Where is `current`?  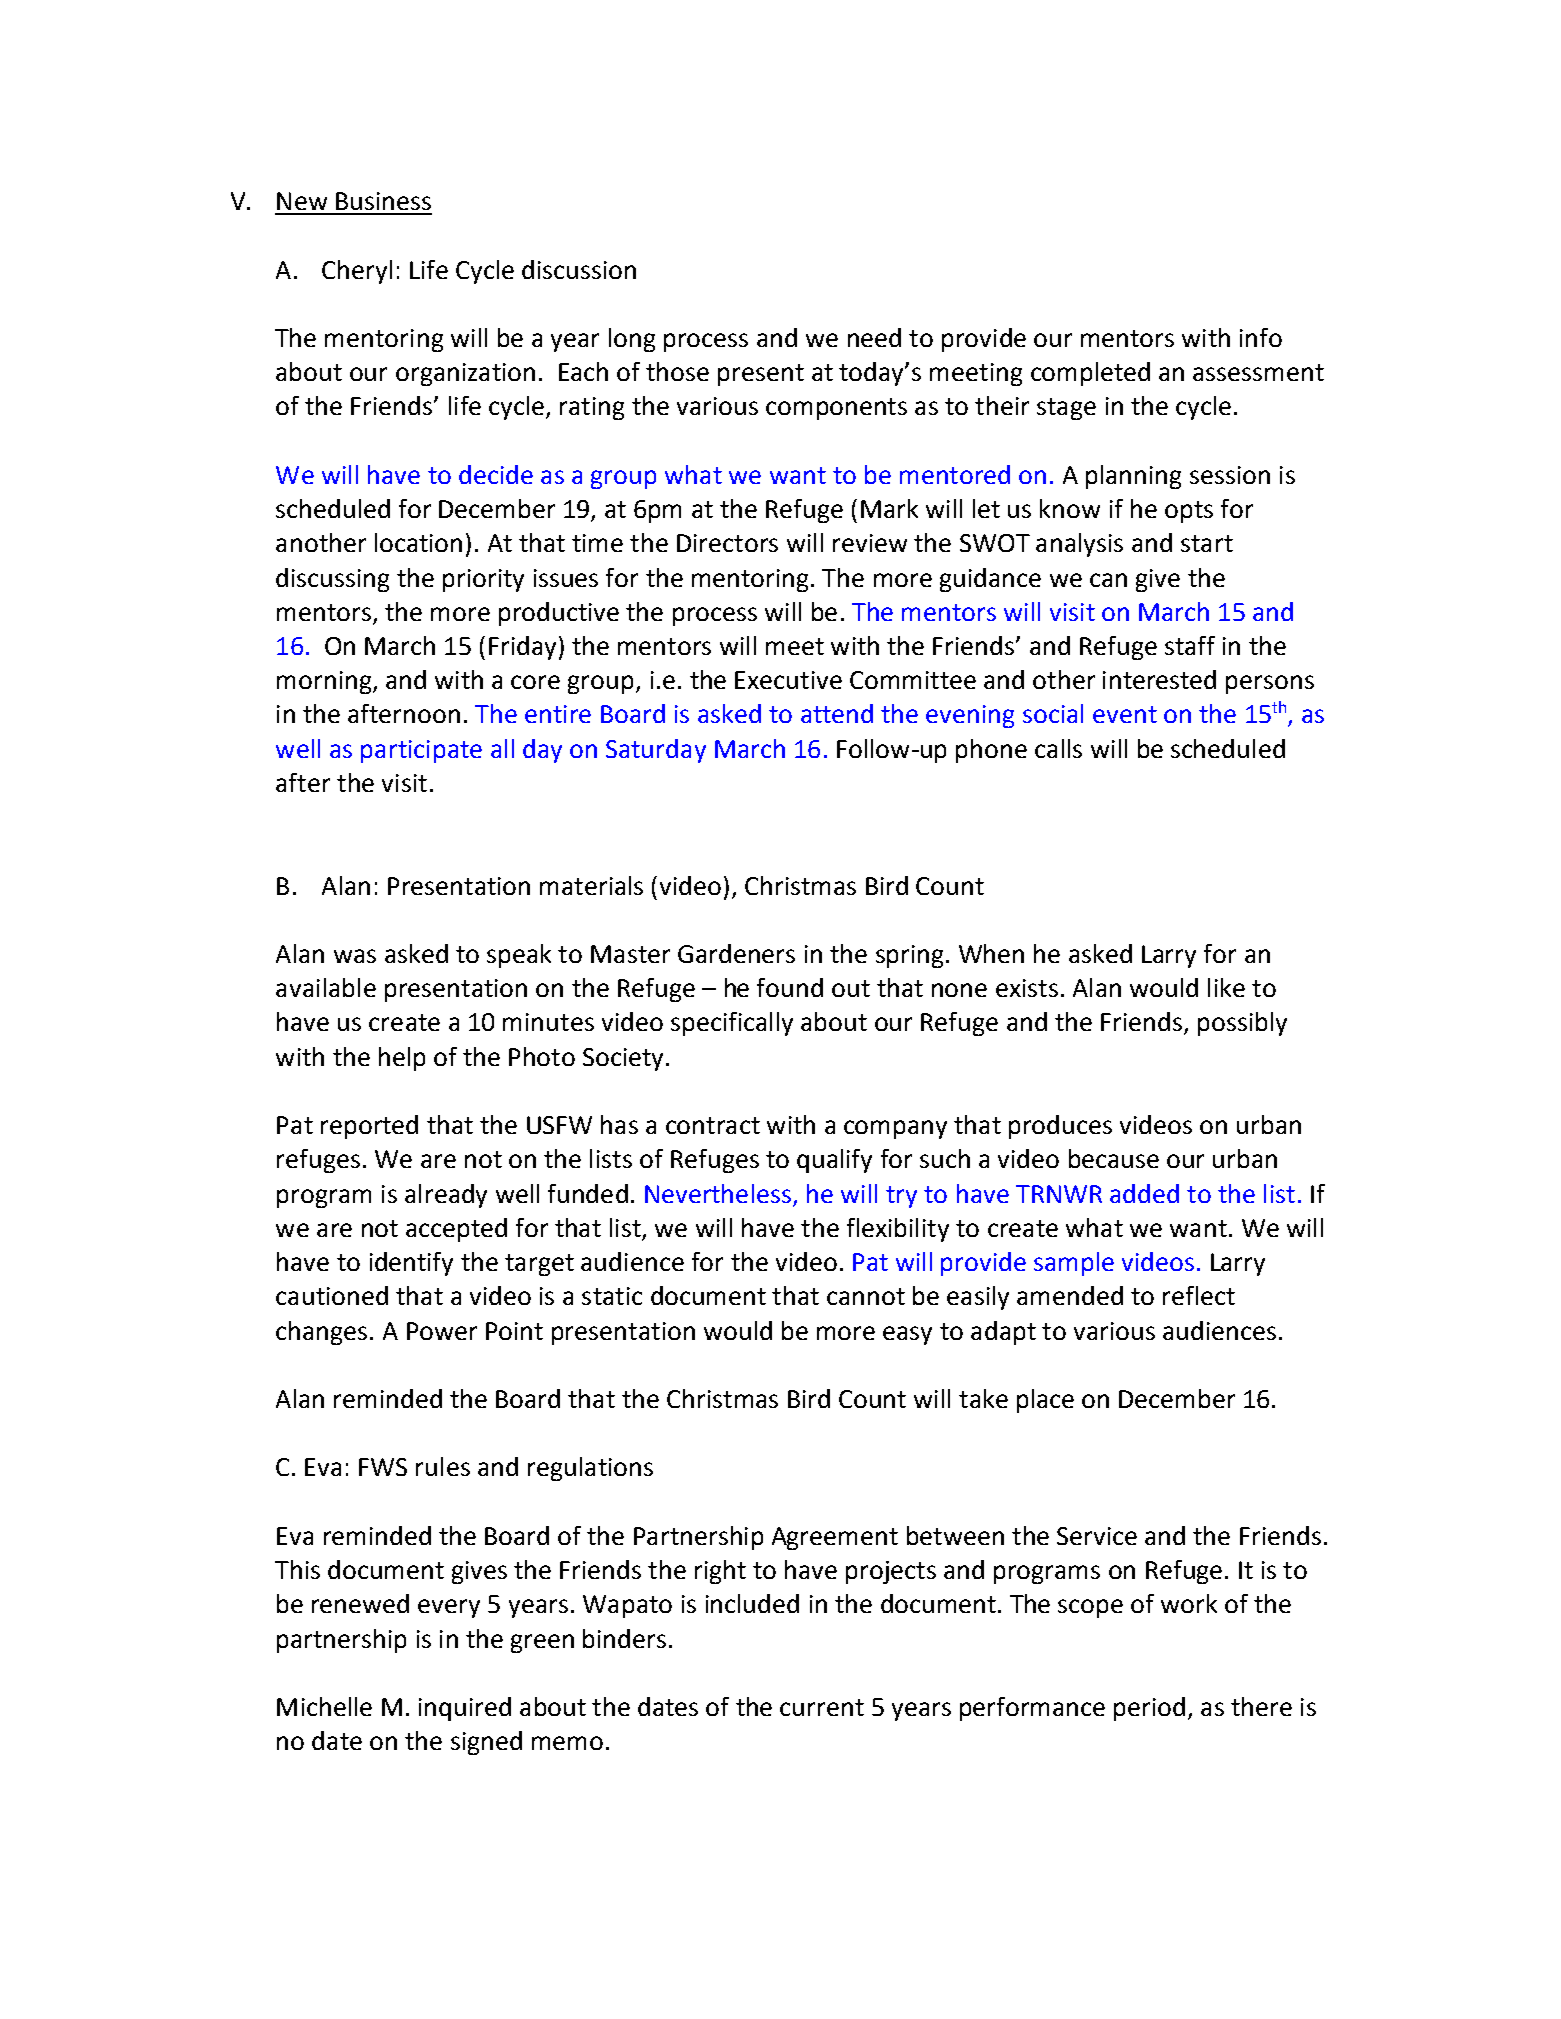
current is located at coordinates (822, 1707).
